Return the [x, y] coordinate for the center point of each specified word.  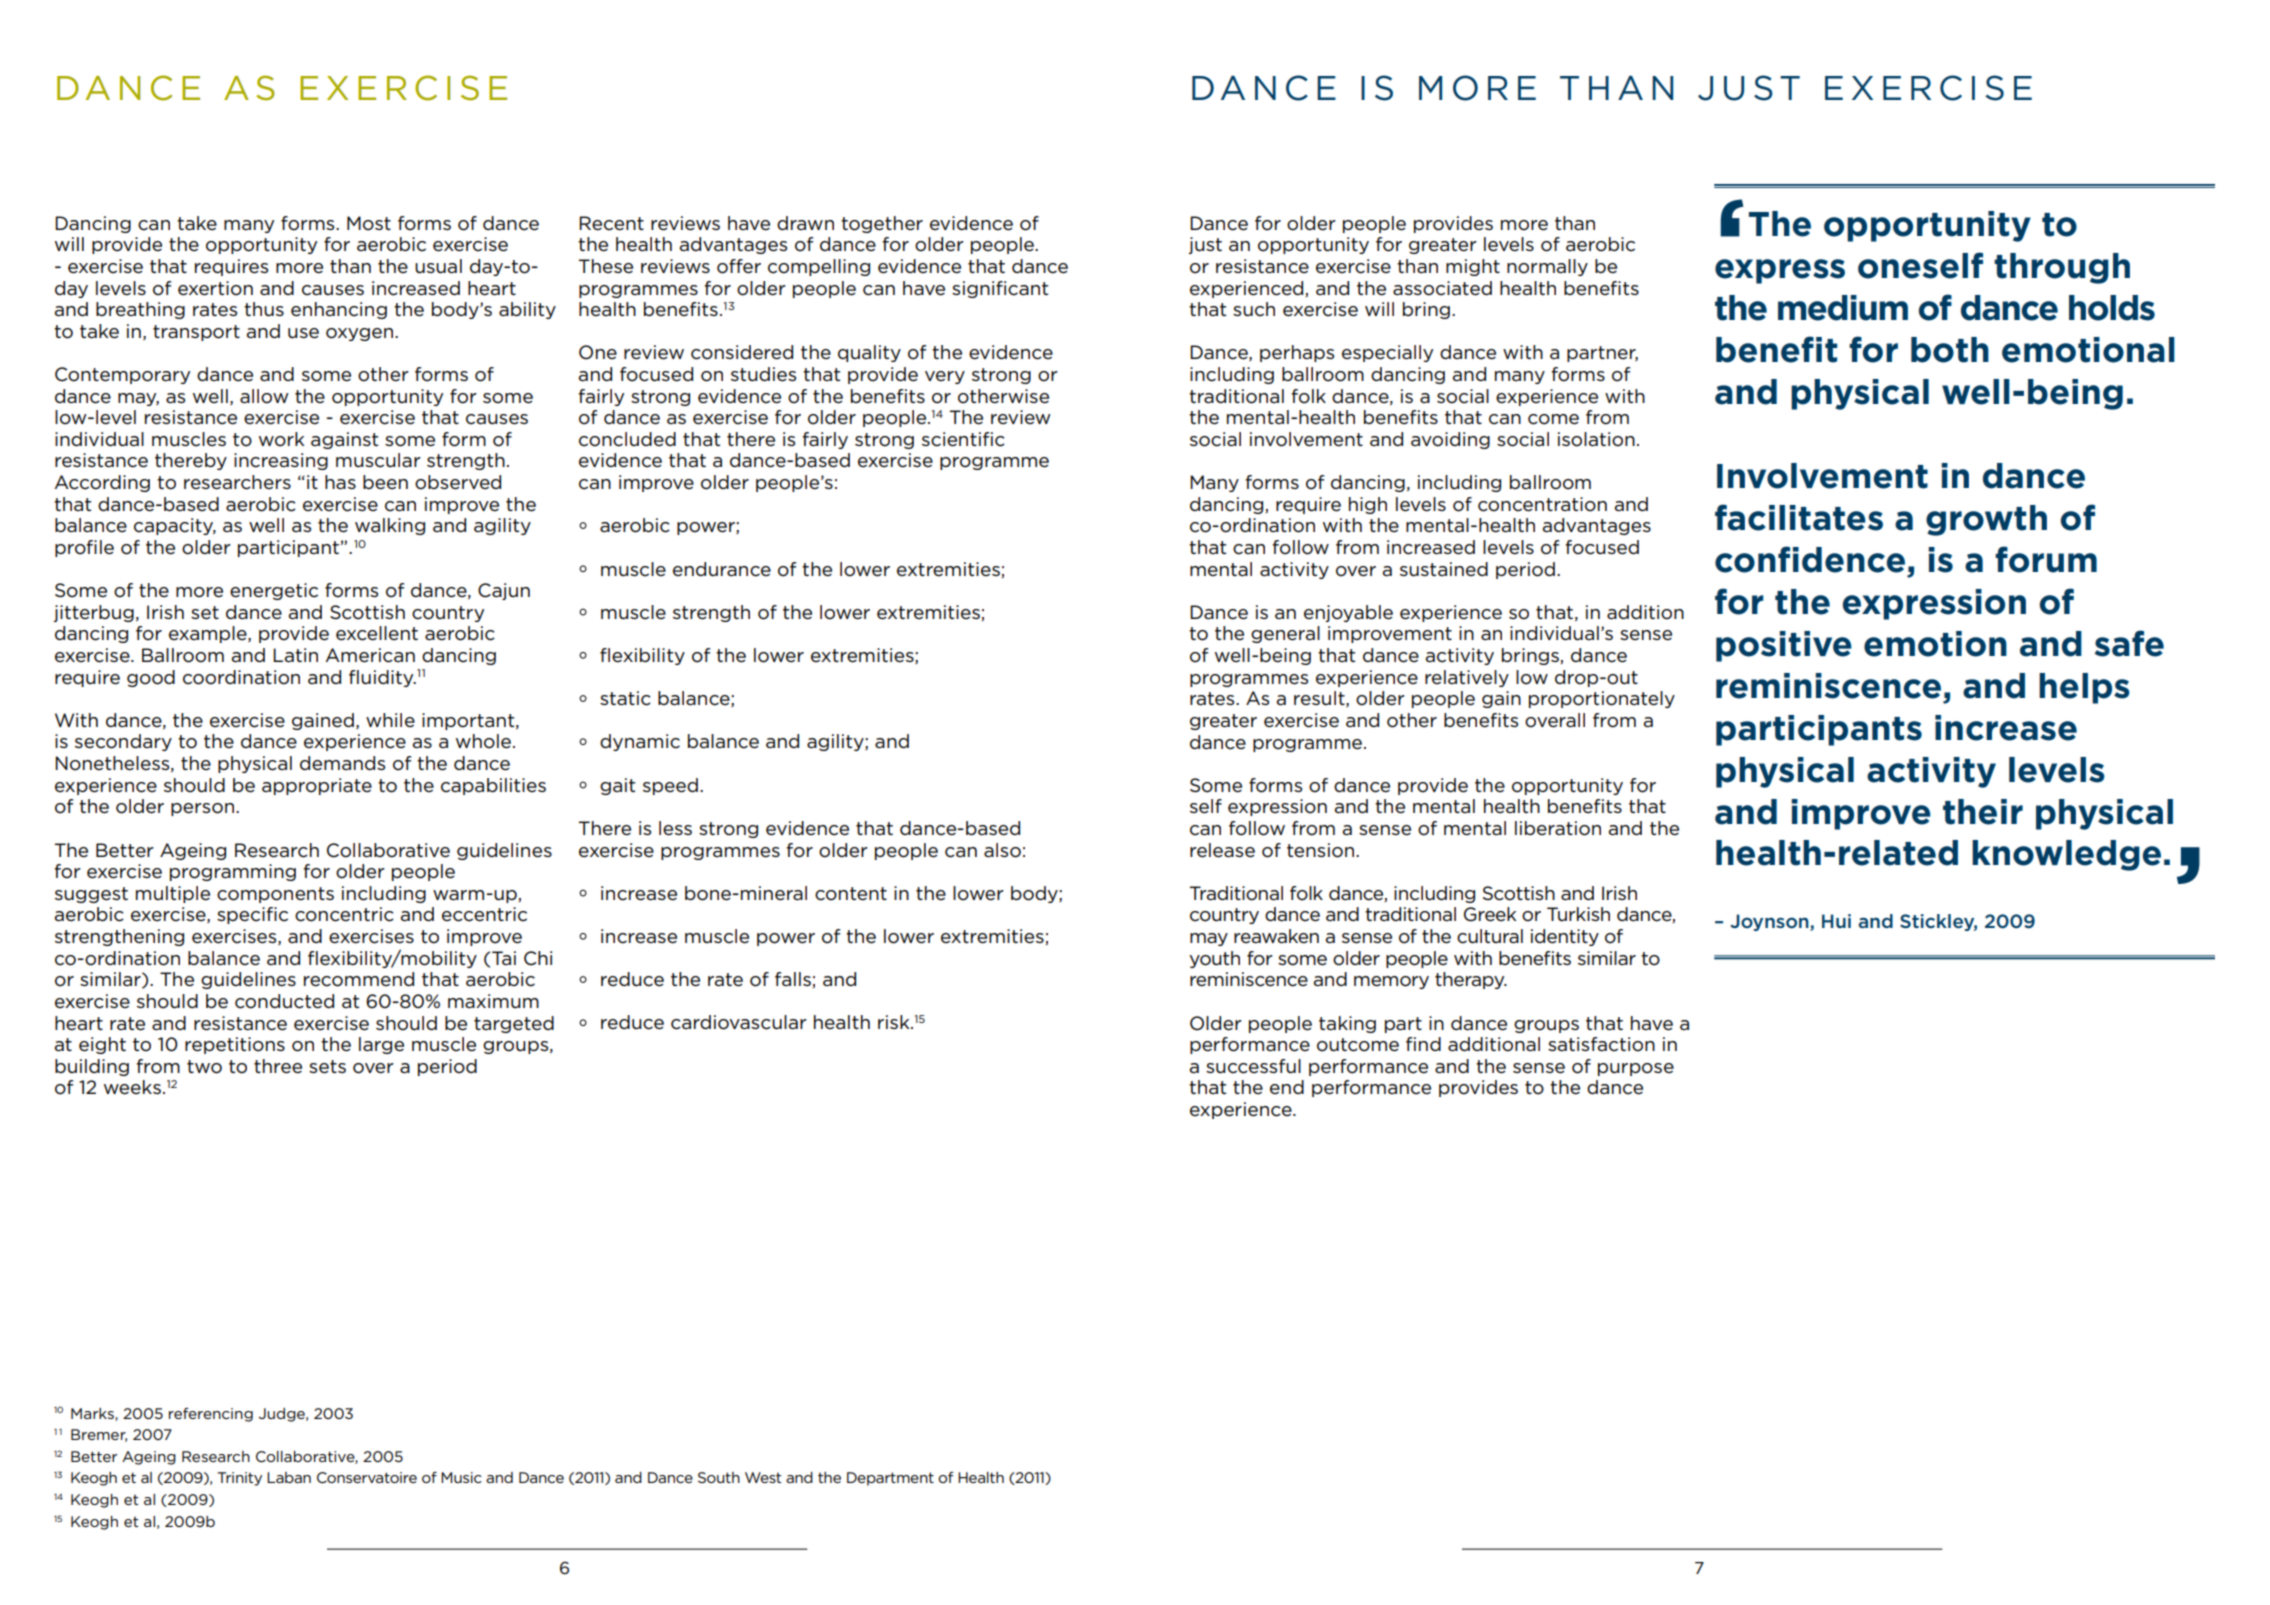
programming [233, 872]
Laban [289, 1477]
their [1983, 812]
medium [1843, 308]
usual [438, 266]
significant [1000, 289]
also [1002, 850]
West [763, 1477]
